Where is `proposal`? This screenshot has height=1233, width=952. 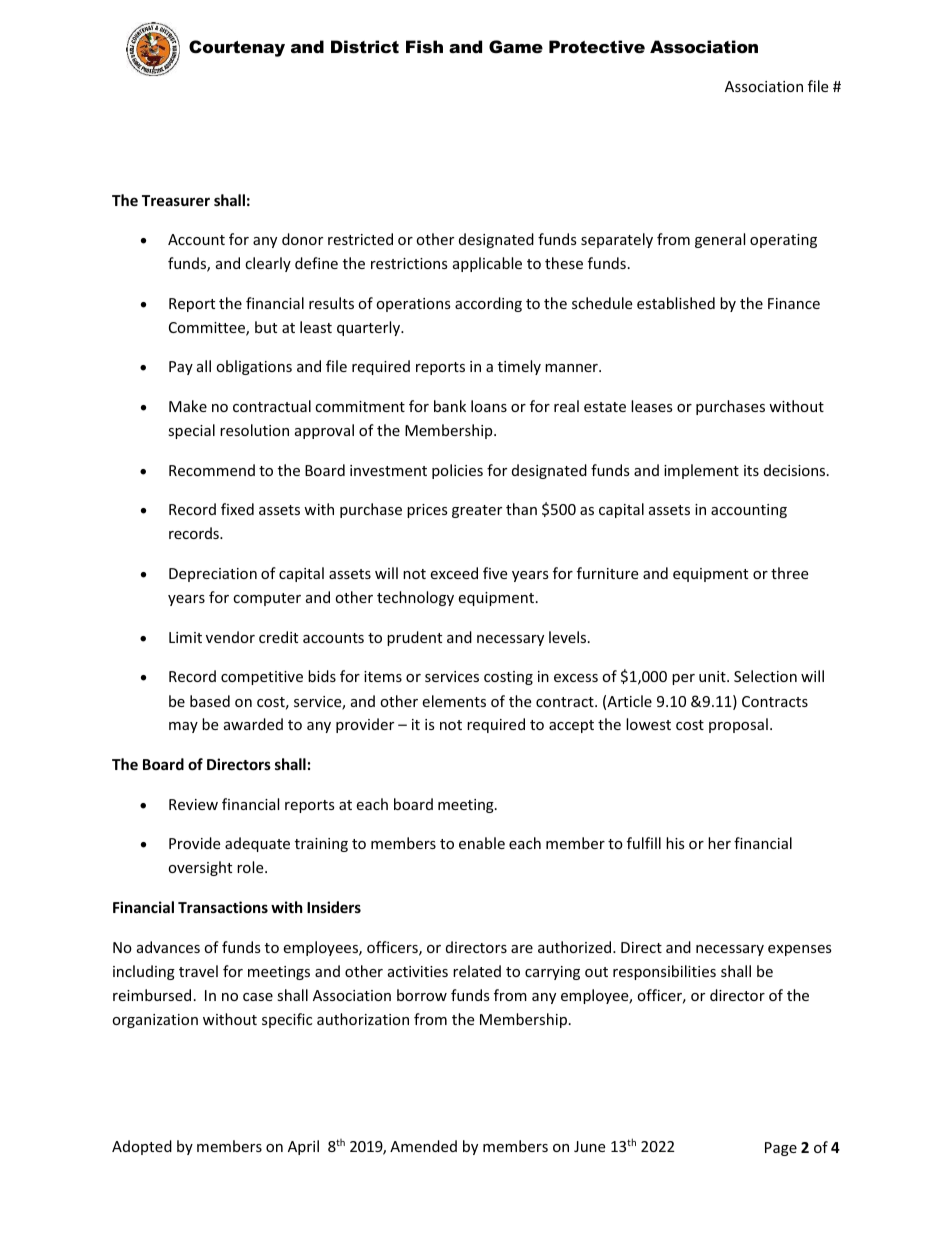
proposal is located at coordinates (738, 725).
